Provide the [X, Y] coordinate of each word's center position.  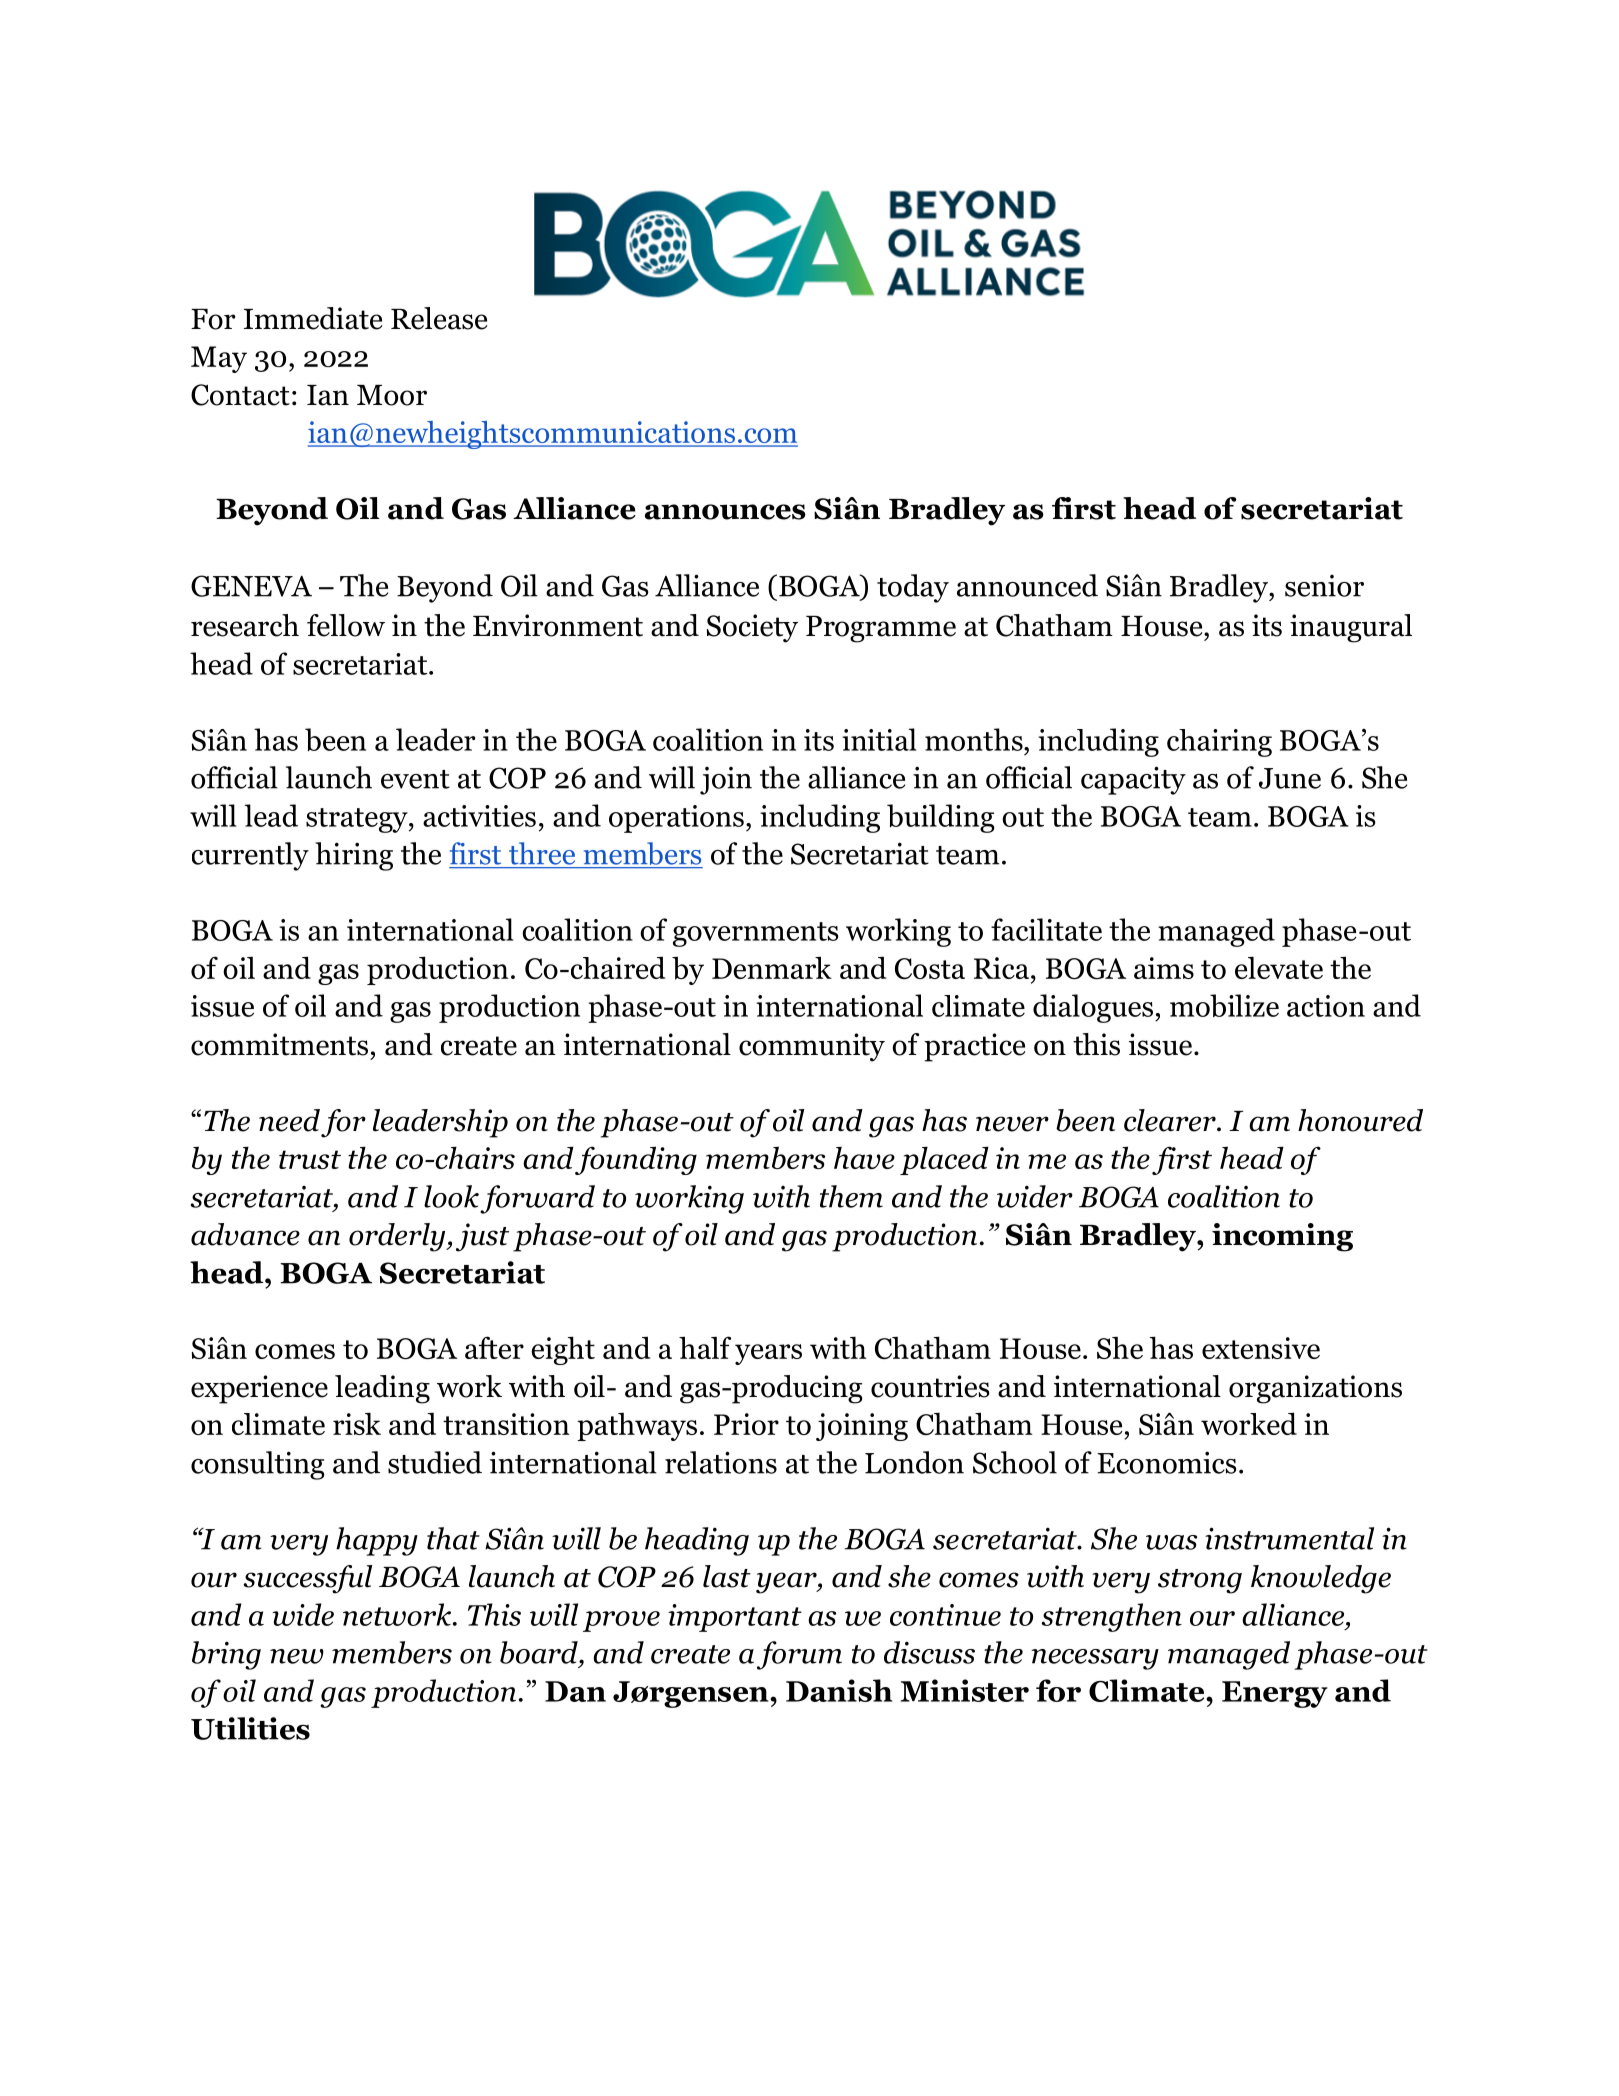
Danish [839, 1690]
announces [725, 512]
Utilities [250, 1728]
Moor [392, 395]
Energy [1275, 1694]
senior [1324, 586]
